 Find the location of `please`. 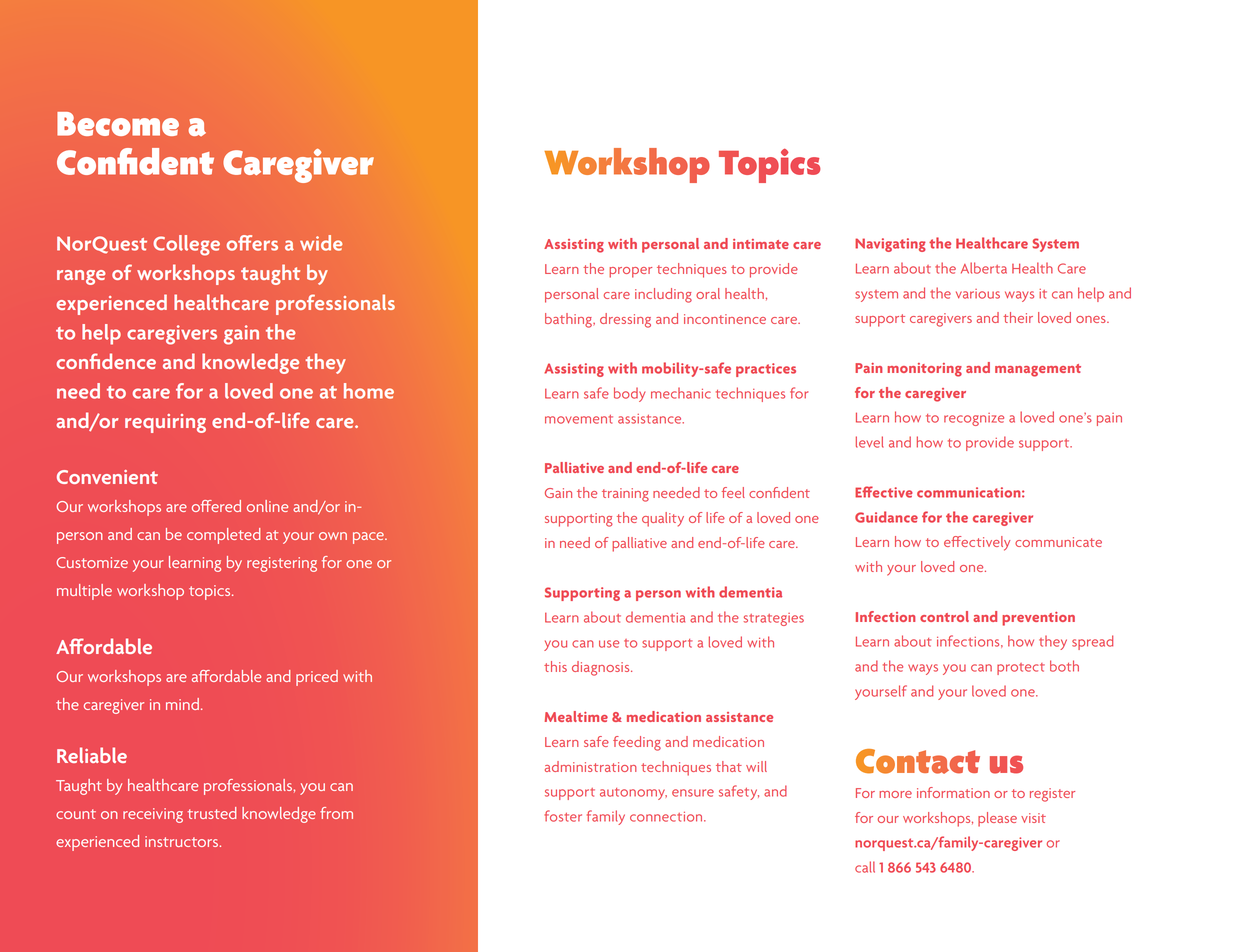

please is located at coordinates (997, 819).
